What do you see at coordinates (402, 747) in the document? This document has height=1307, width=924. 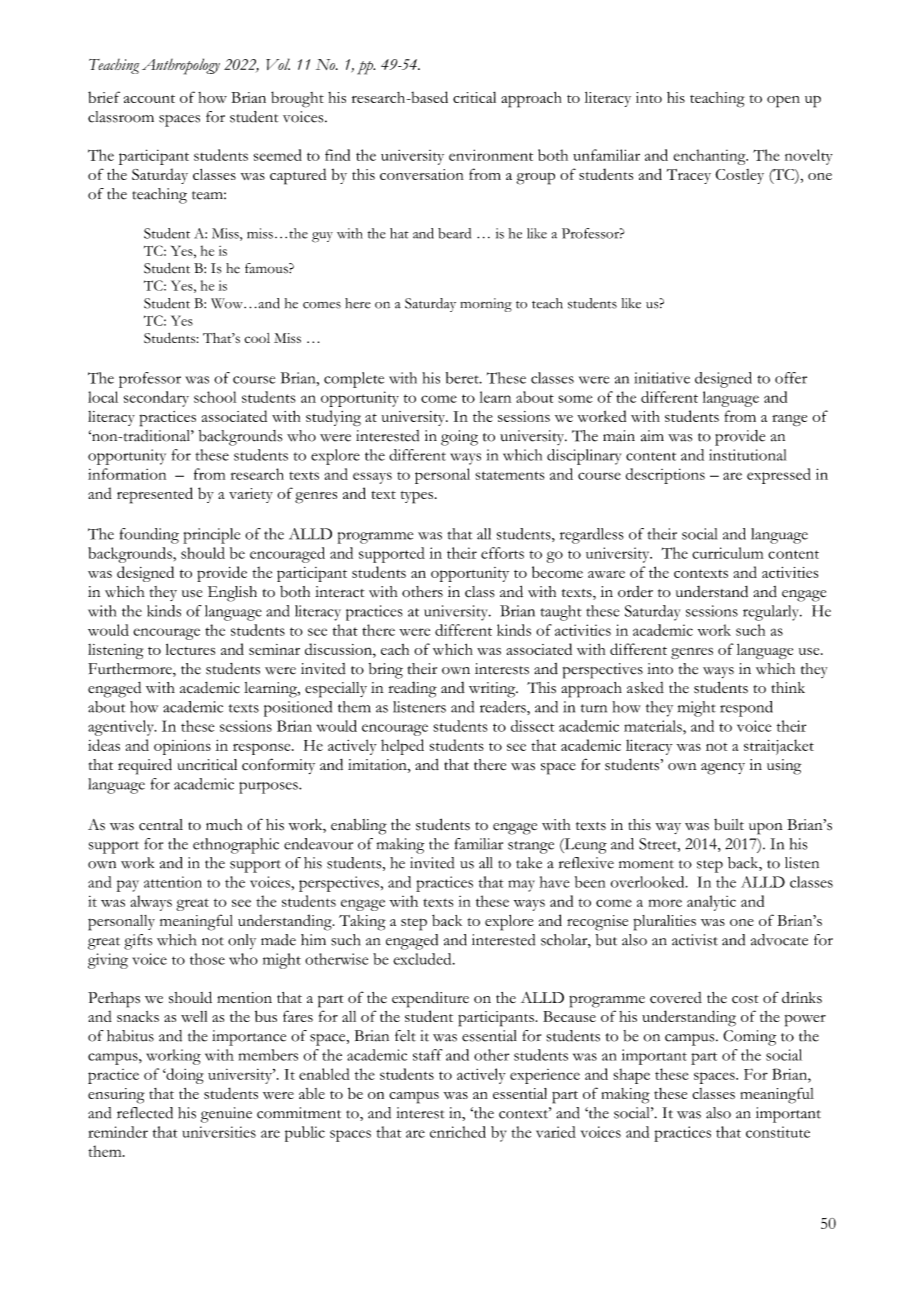 I see `helped` at bounding box center [402, 747].
